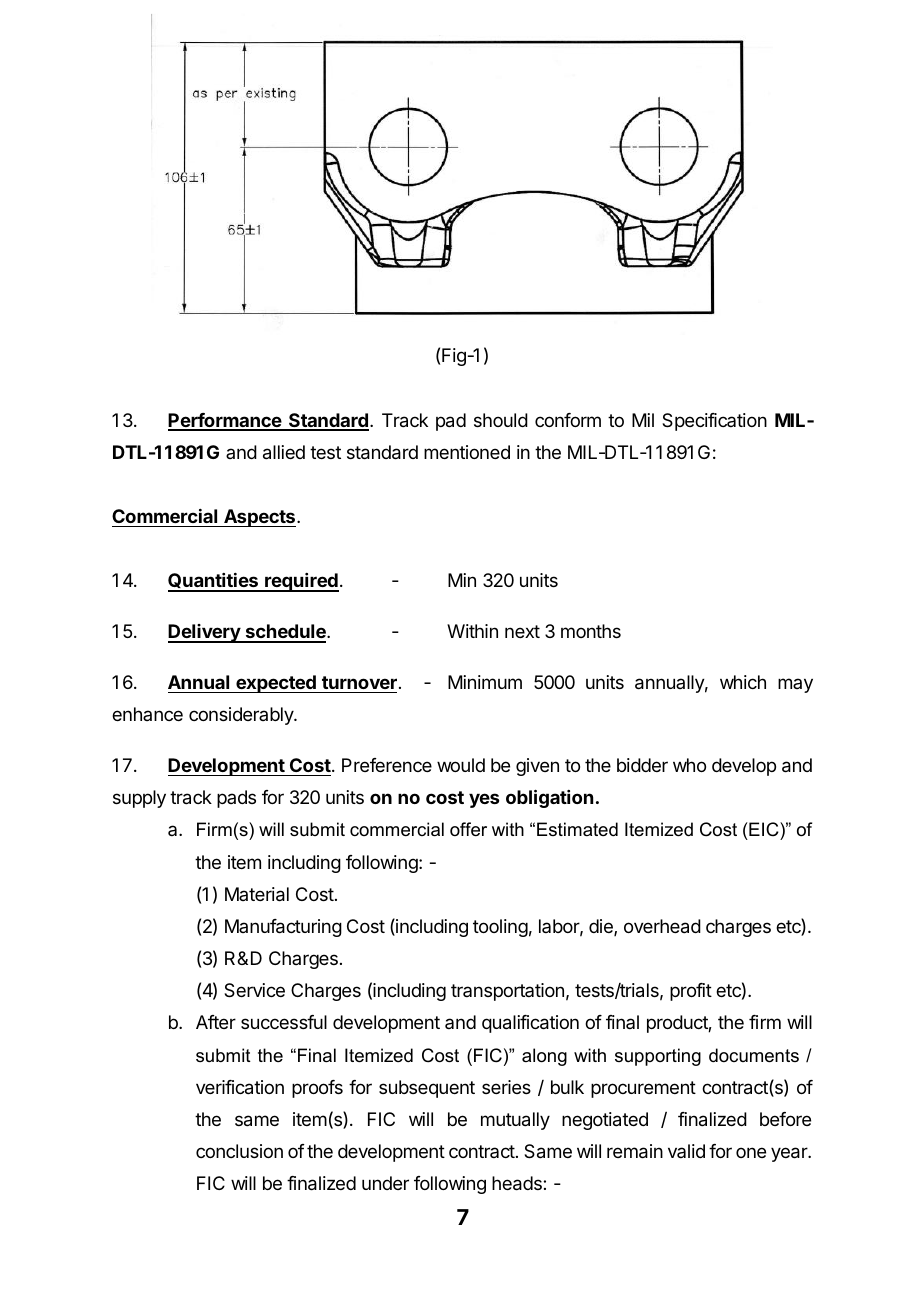  I want to click on Specification, so click(714, 422).
